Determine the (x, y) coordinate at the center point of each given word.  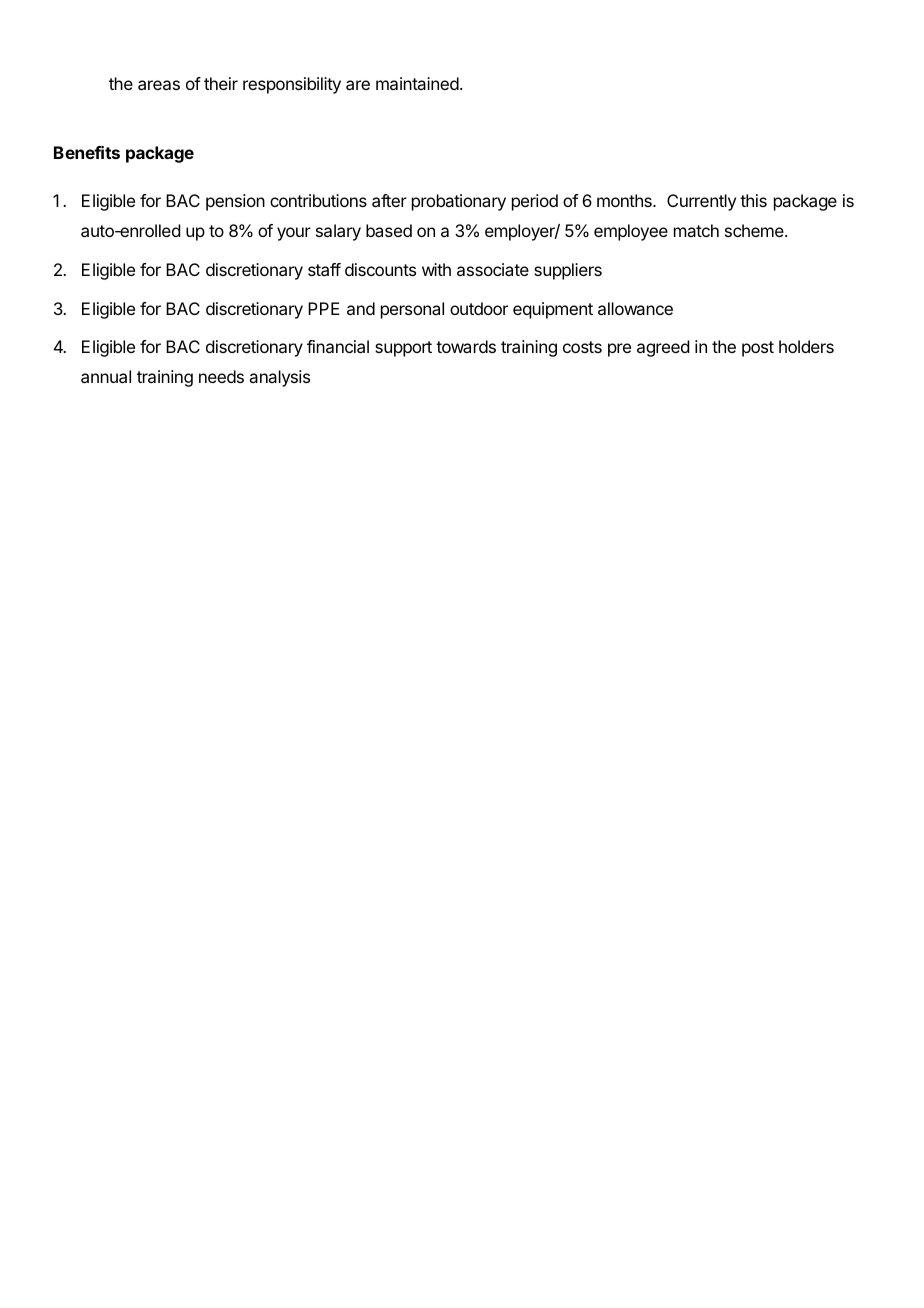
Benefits (87, 152)
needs (221, 376)
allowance (635, 308)
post (758, 349)
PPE (324, 308)
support (403, 349)
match (696, 230)
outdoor (479, 308)
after (389, 200)
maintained (417, 83)
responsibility (292, 85)
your (294, 234)
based (389, 230)
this (753, 200)
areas (159, 85)
